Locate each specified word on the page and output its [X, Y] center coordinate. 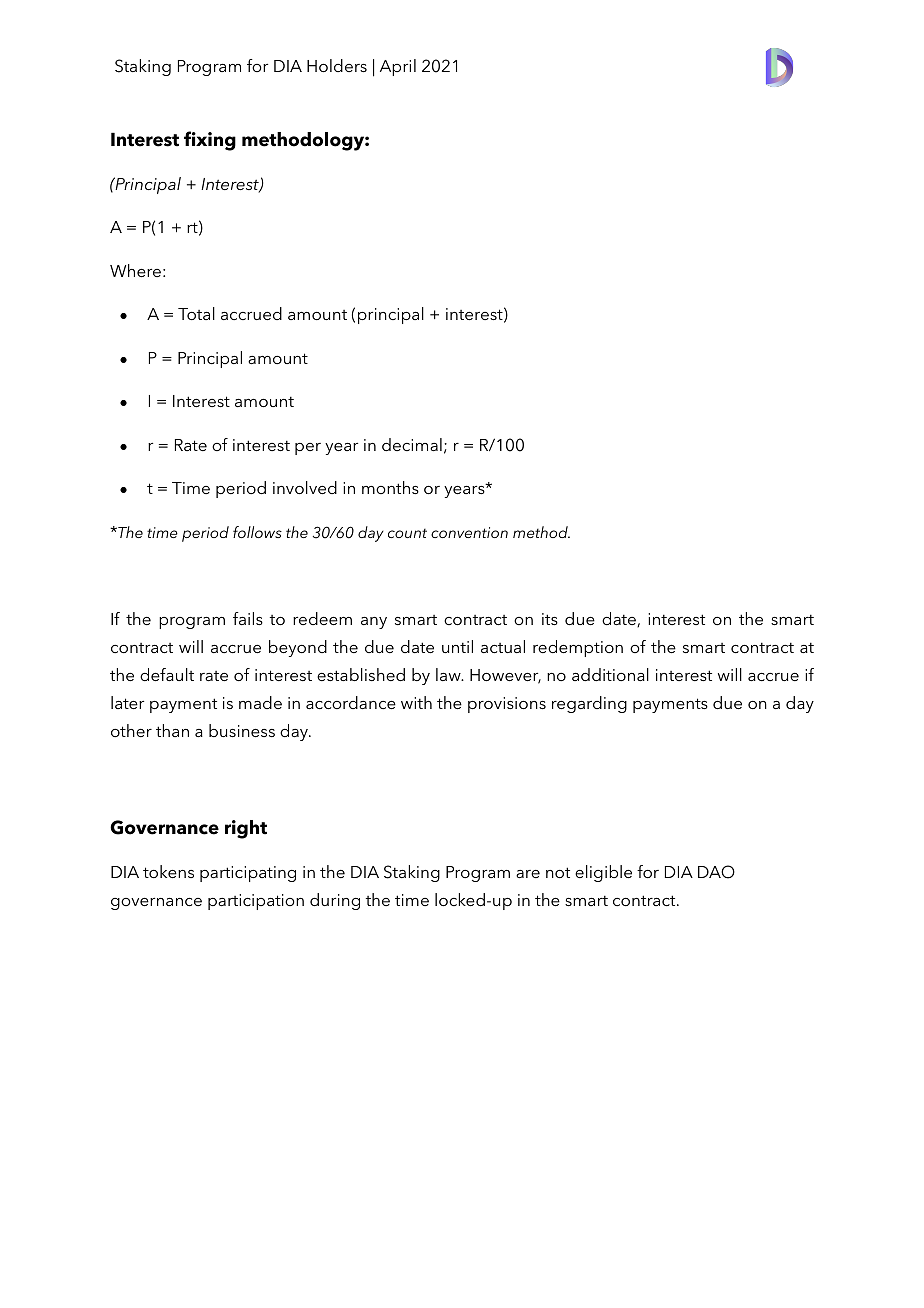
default [167, 674]
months [390, 487]
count [407, 533]
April [398, 67]
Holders [337, 65]
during [335, 901]
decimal [412, 444]
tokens [168, 871]
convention [469, 532]
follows [257, 532]
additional [610, 674]
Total [196, 313]
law [449, 674]
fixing [210, 141]
